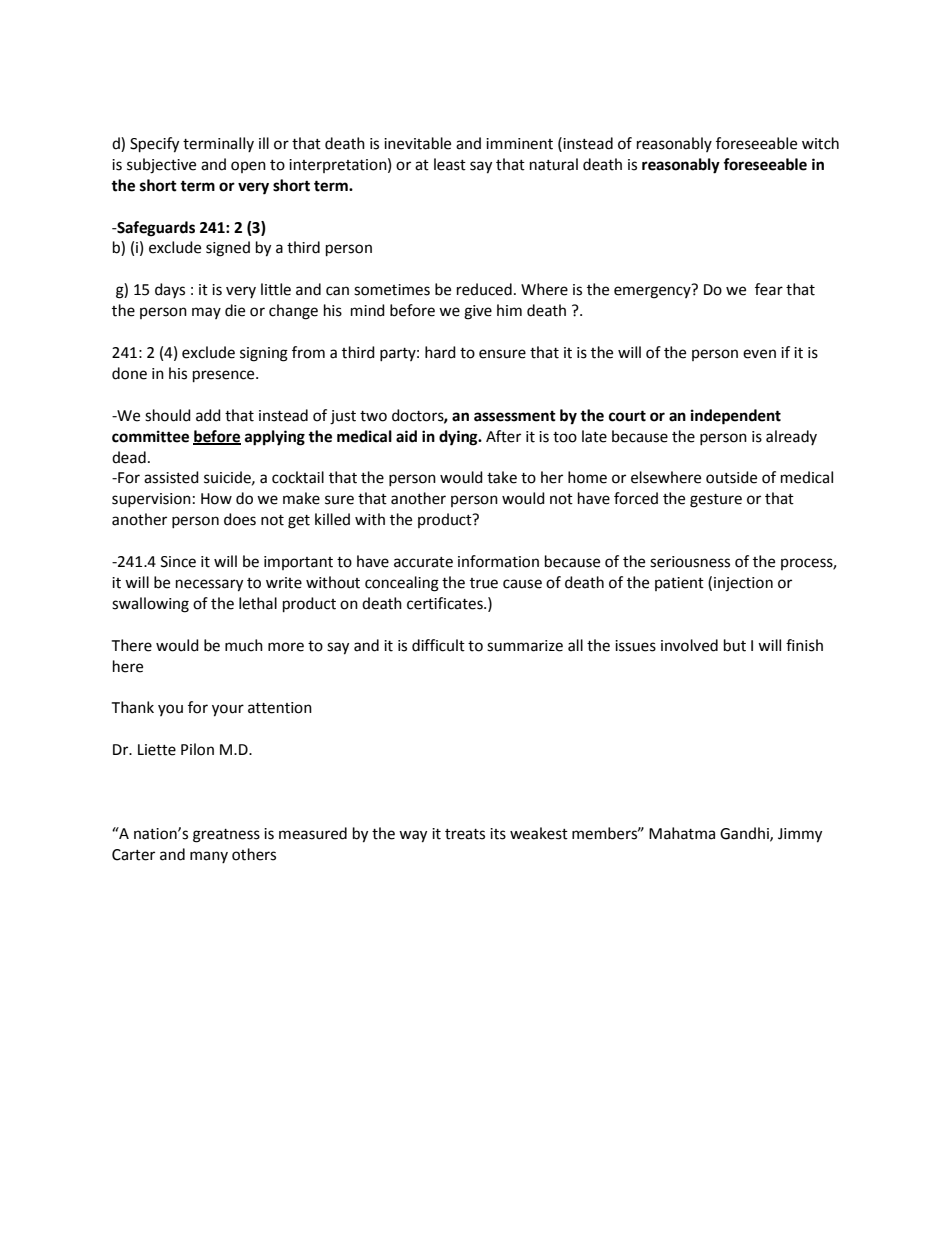  Describe the element at coordinates (225, 376) in the image. I see `presence` at that location.
